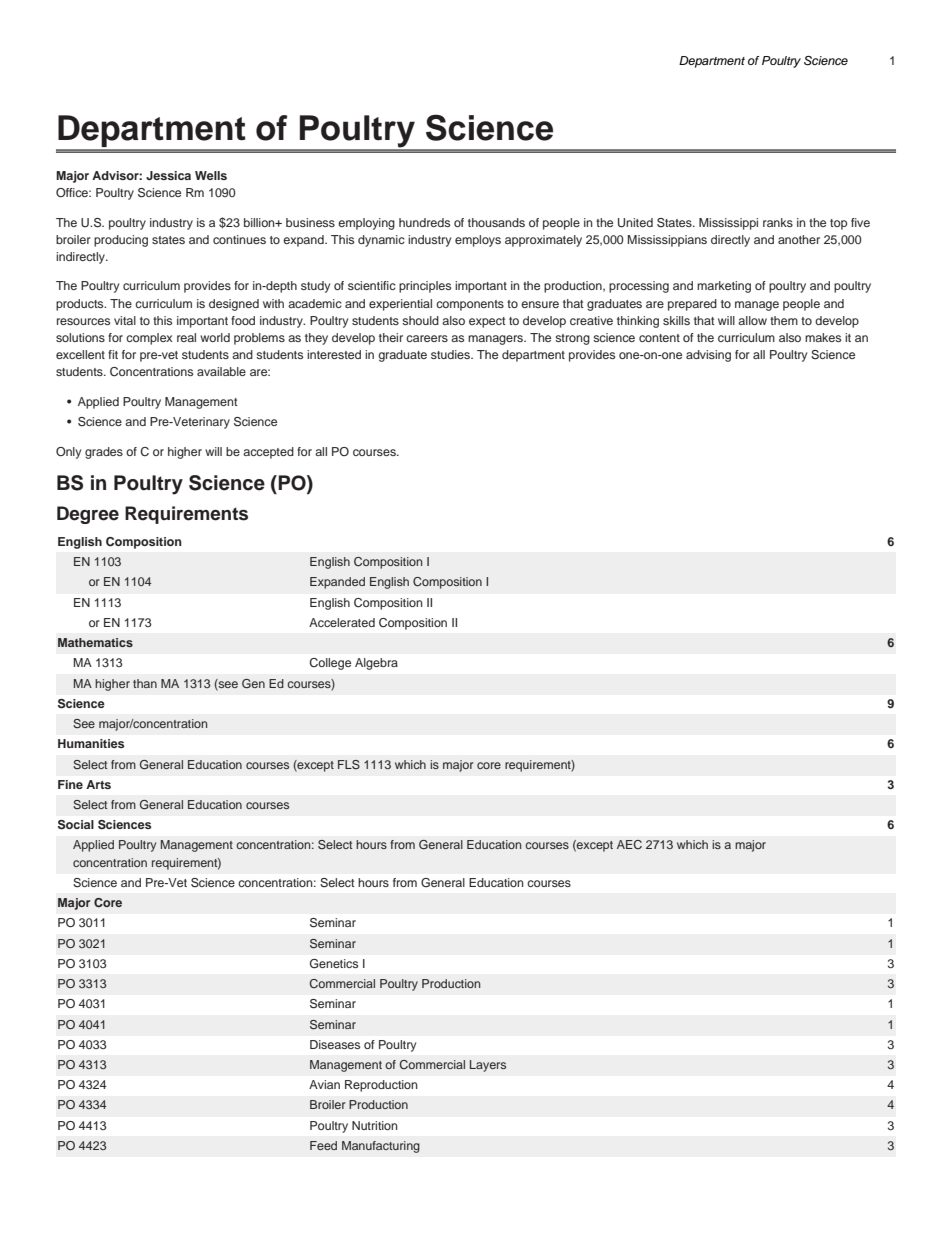 Image resolution: width=952 pixels, height=1233 pixels. Describe the element at coordinates (496, 222) in the screenshot. I see `thousands` at that location.
